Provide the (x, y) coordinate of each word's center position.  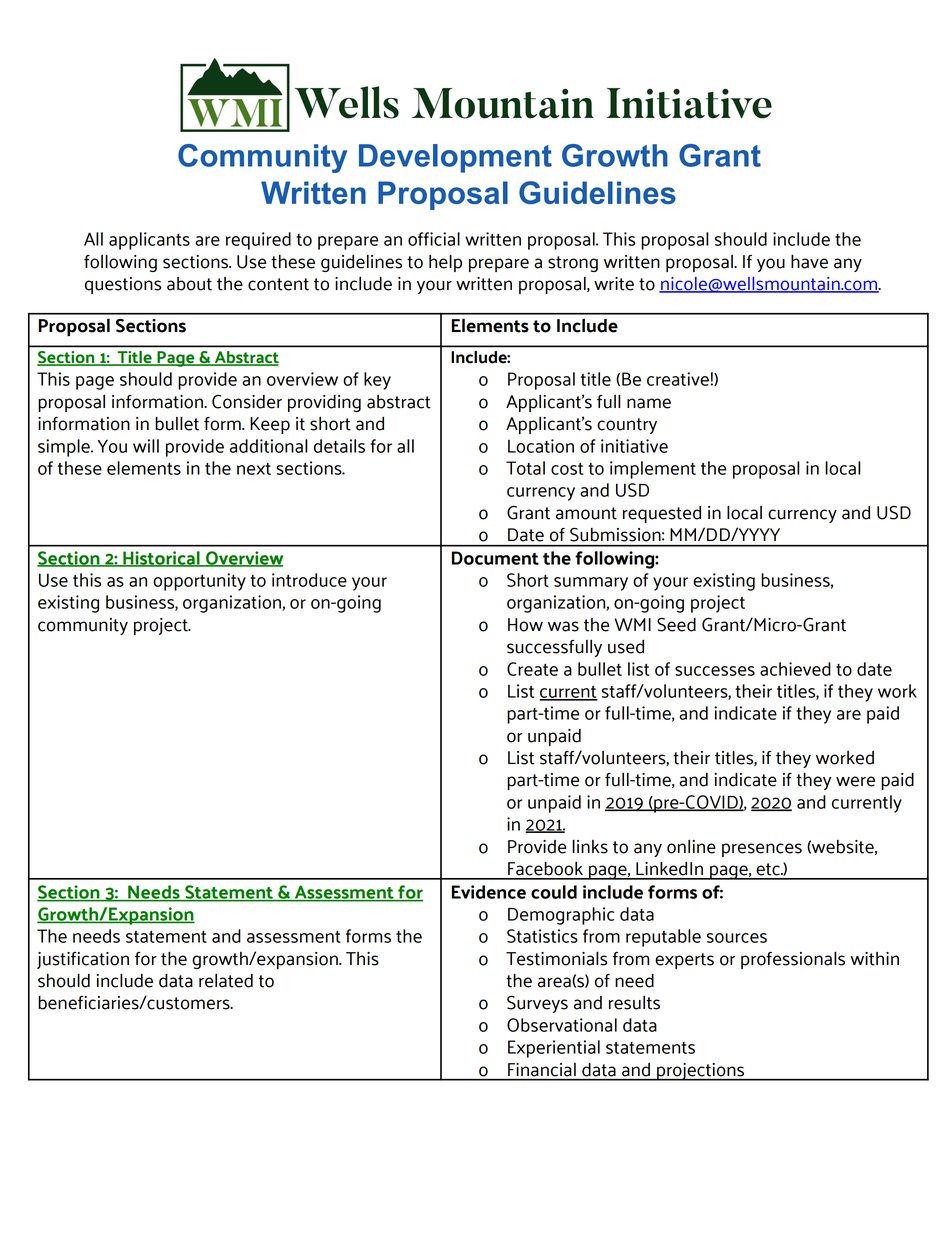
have (809, 261)
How (525, 625)
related (226, 980)
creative (679, 379)
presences (762, 850)
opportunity (199, 582)
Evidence (489, 892)
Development (455, 158)
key (377, 381)
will (146, 446)
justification (83, 960)
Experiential (554, 1049)
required (258, 241)
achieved (795, 669)
